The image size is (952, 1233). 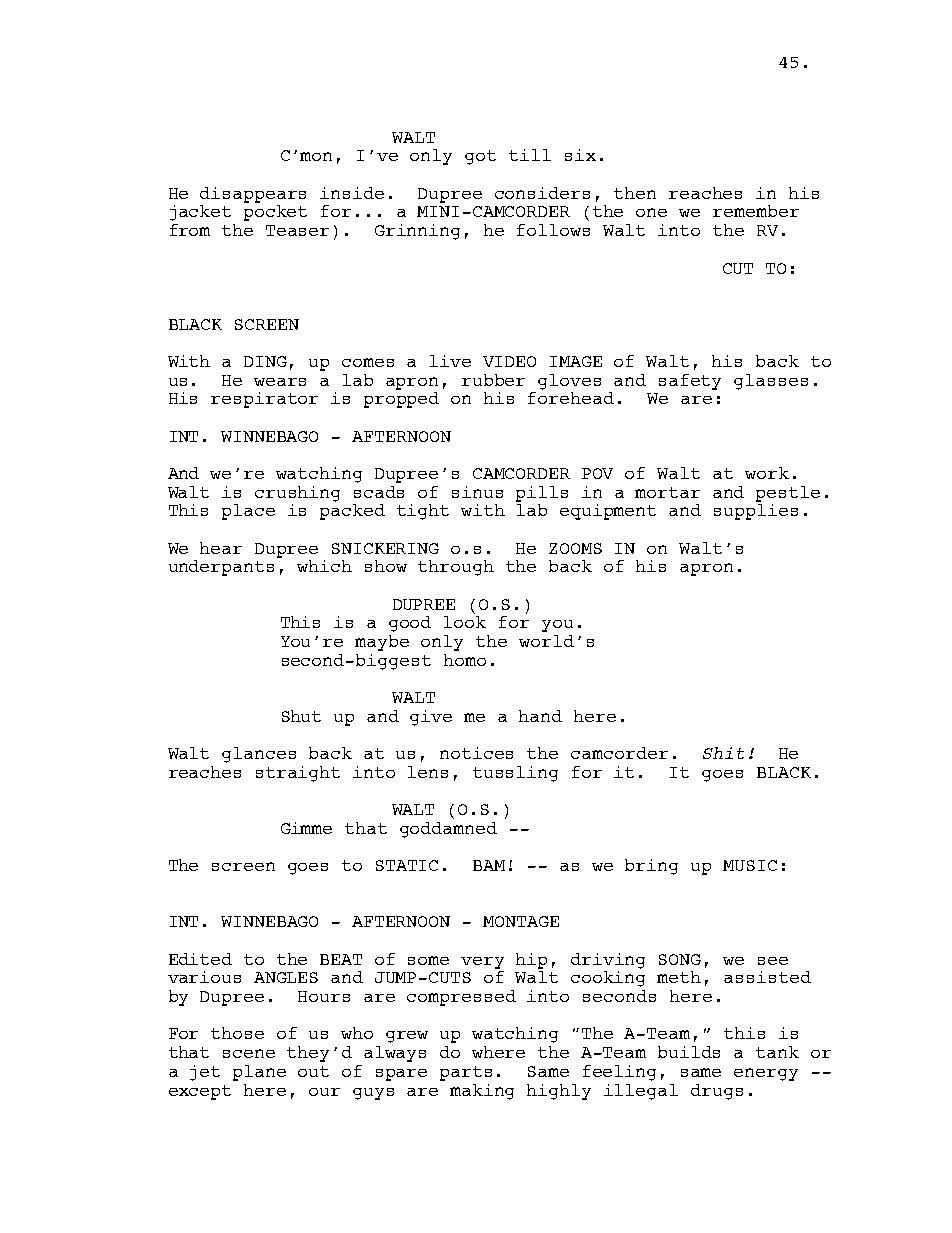 What do you see at coordinates (477, 492) in the screenshot?
I see `sinus` at bounding box center [477, 492].
